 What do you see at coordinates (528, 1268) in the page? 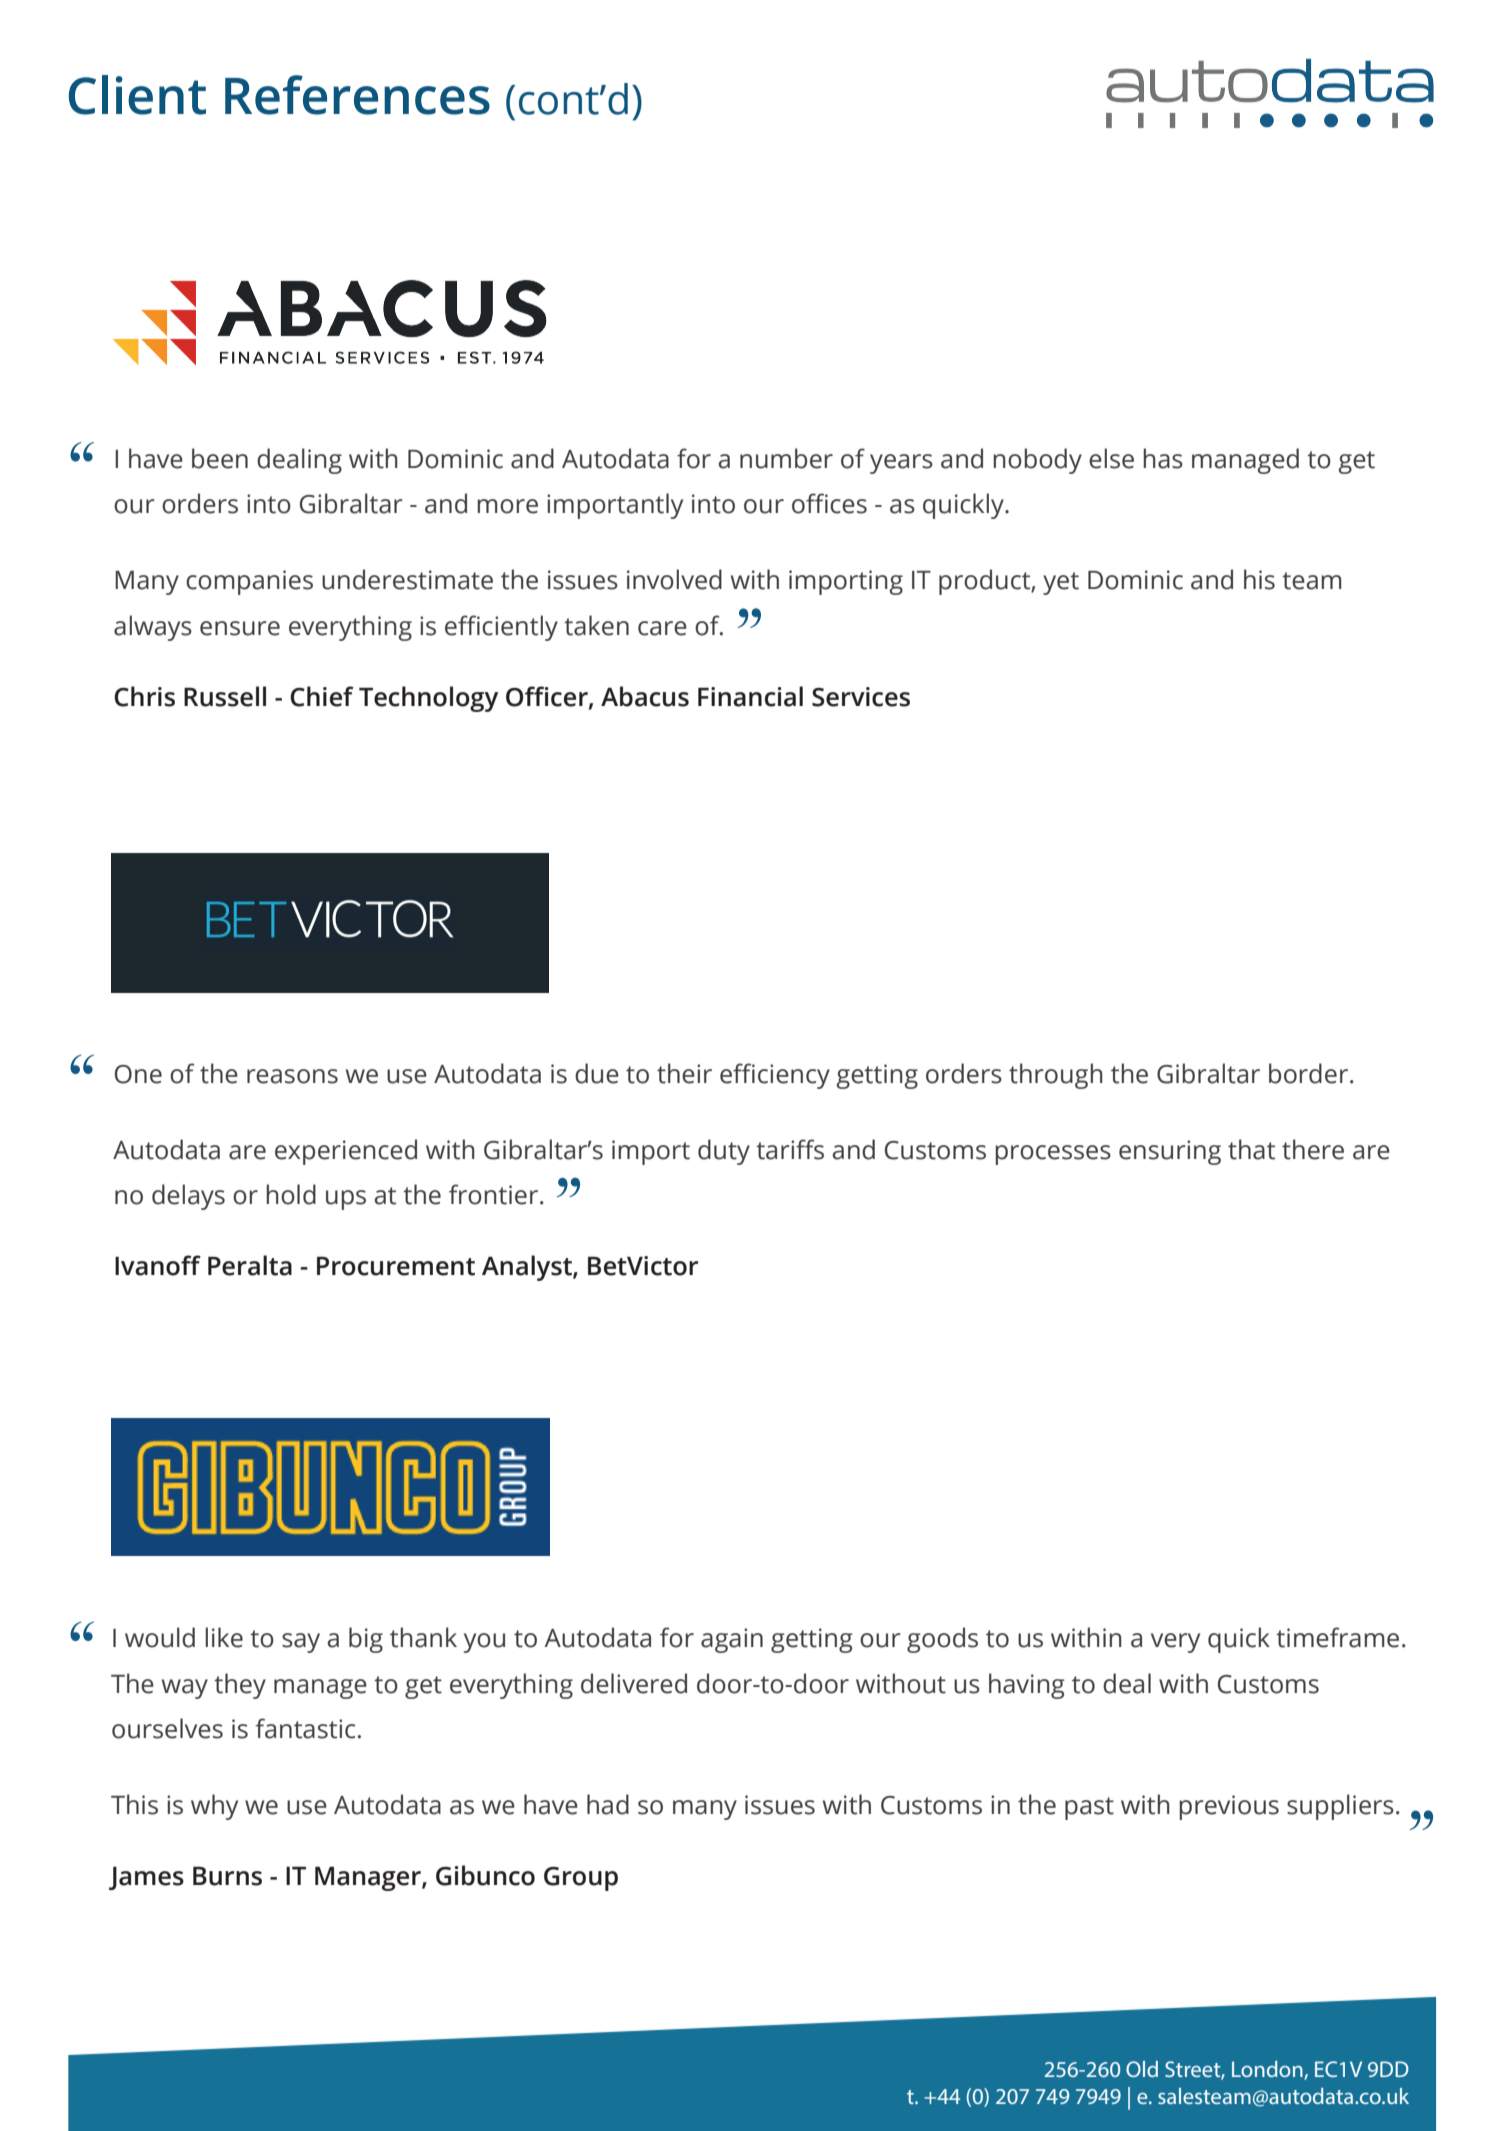
I see `Analyst` at bounding box center [528, 1268].
